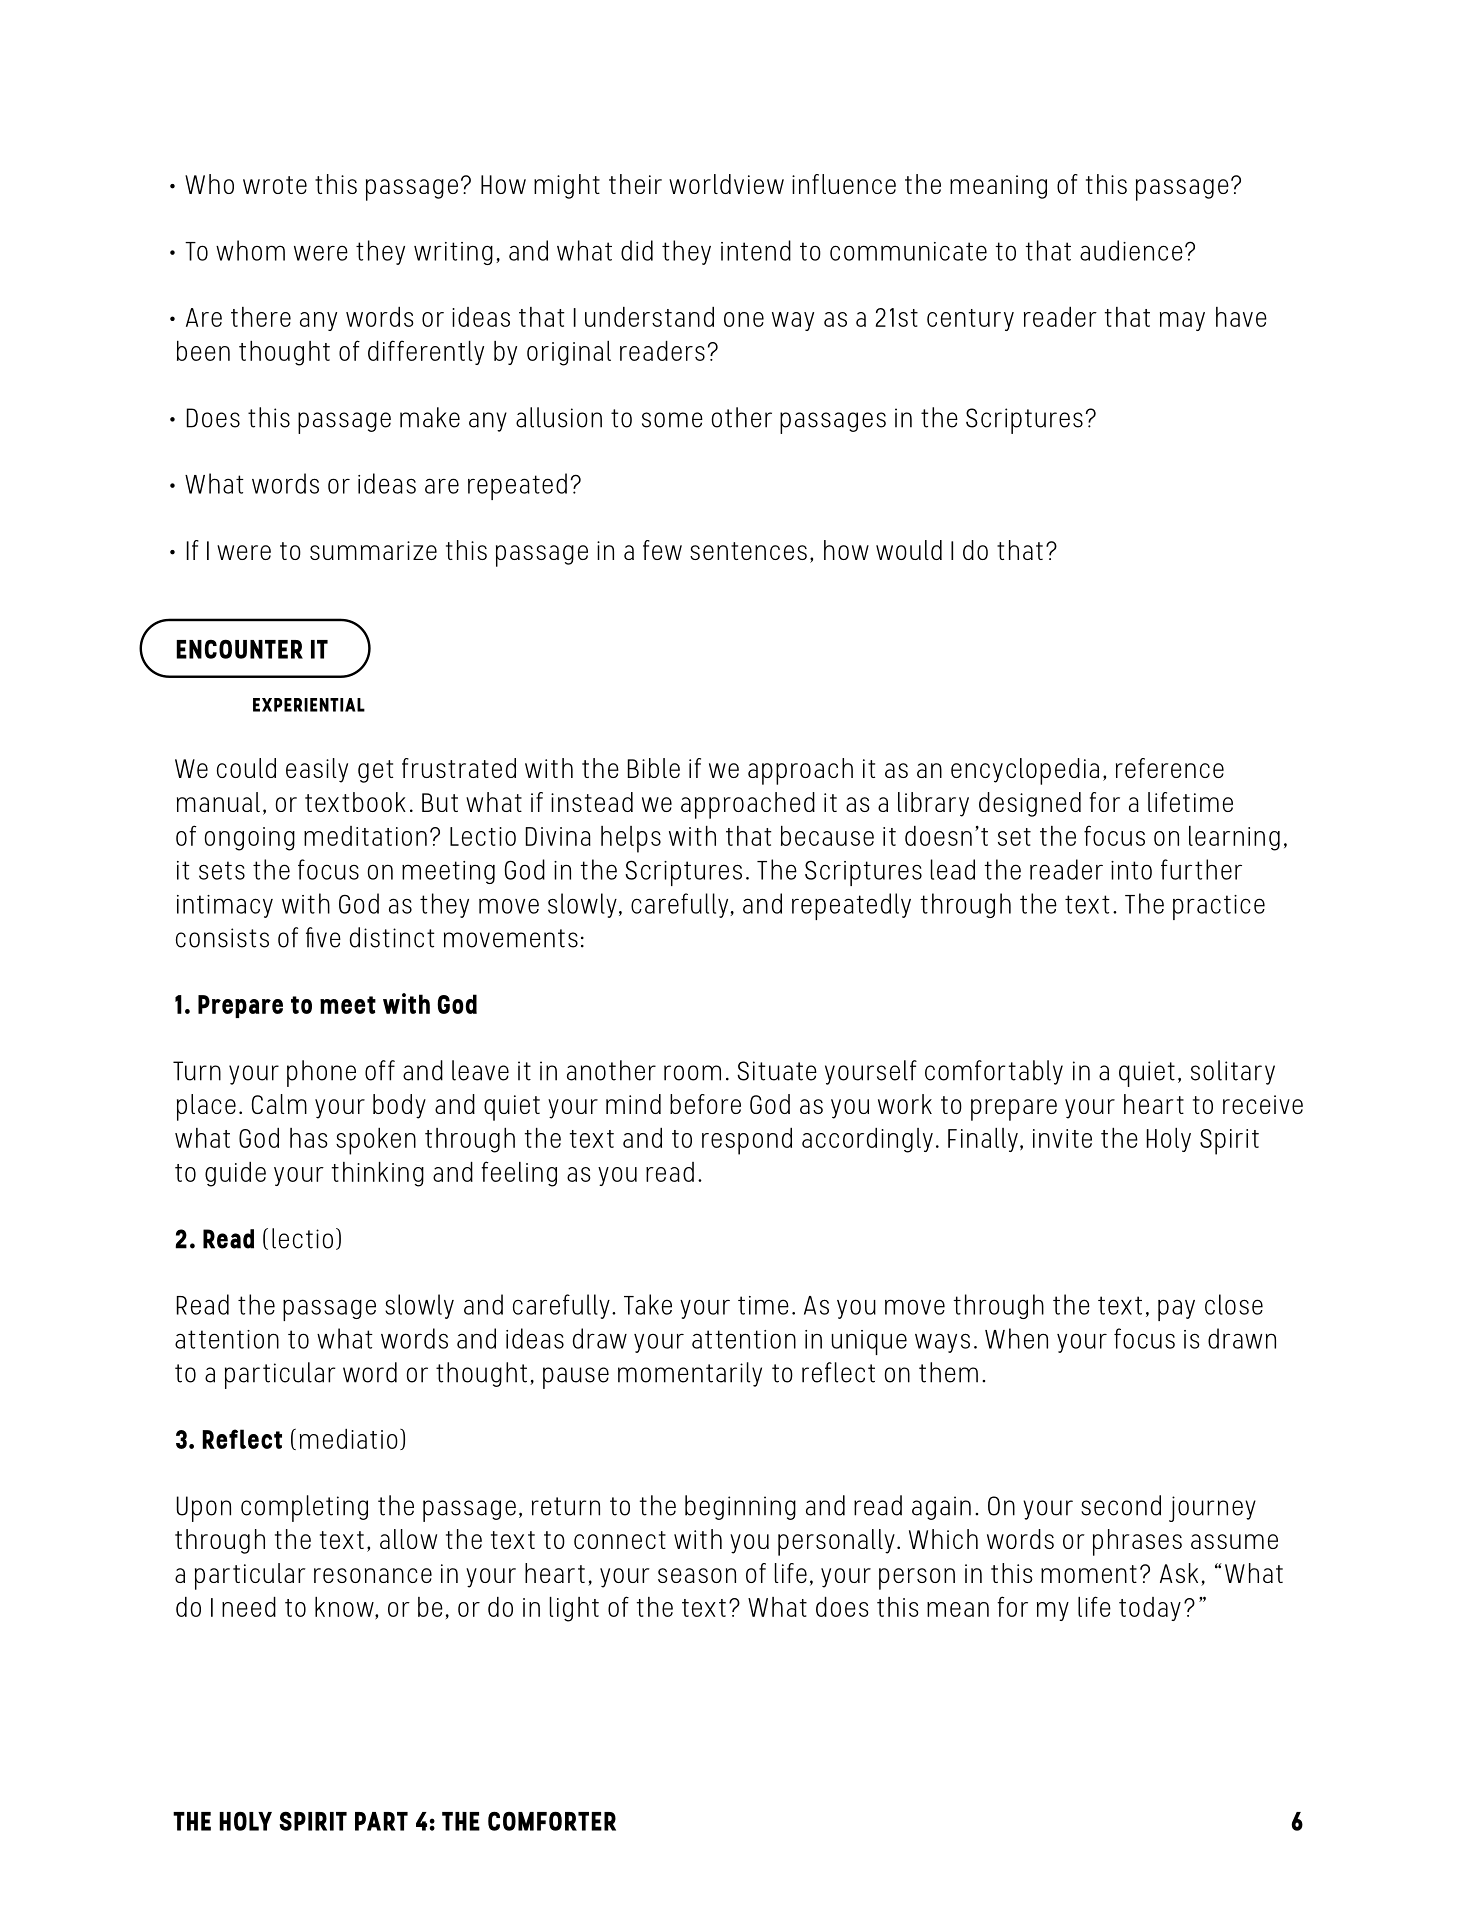 The width and height of the image is (1479, 1914). What do you see at coordinates (373, 550) in the image?
I see `summarize` at bounding box center [373, 550].
